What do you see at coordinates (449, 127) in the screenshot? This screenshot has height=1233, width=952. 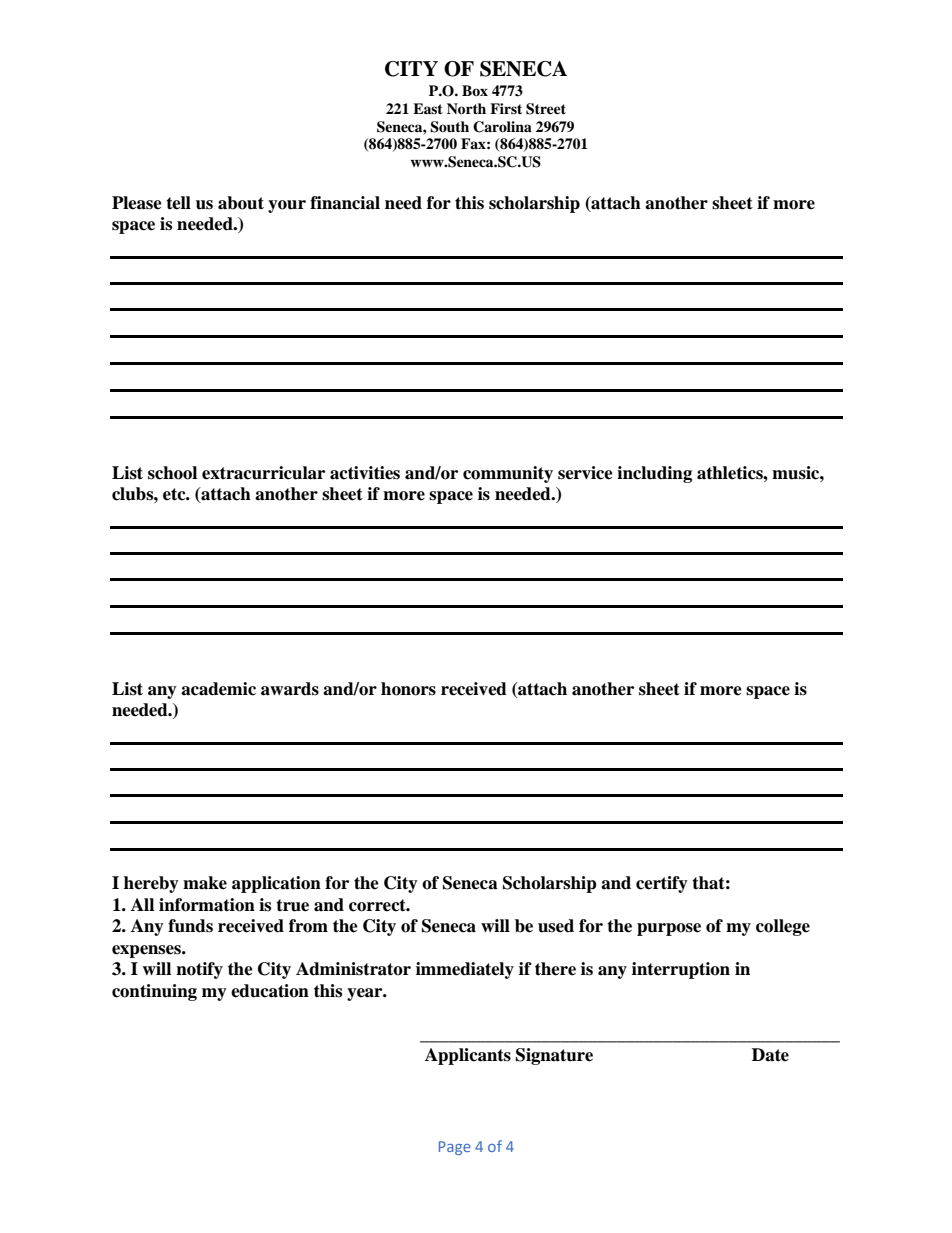 I see `South` at bounding box center [449, 127].
